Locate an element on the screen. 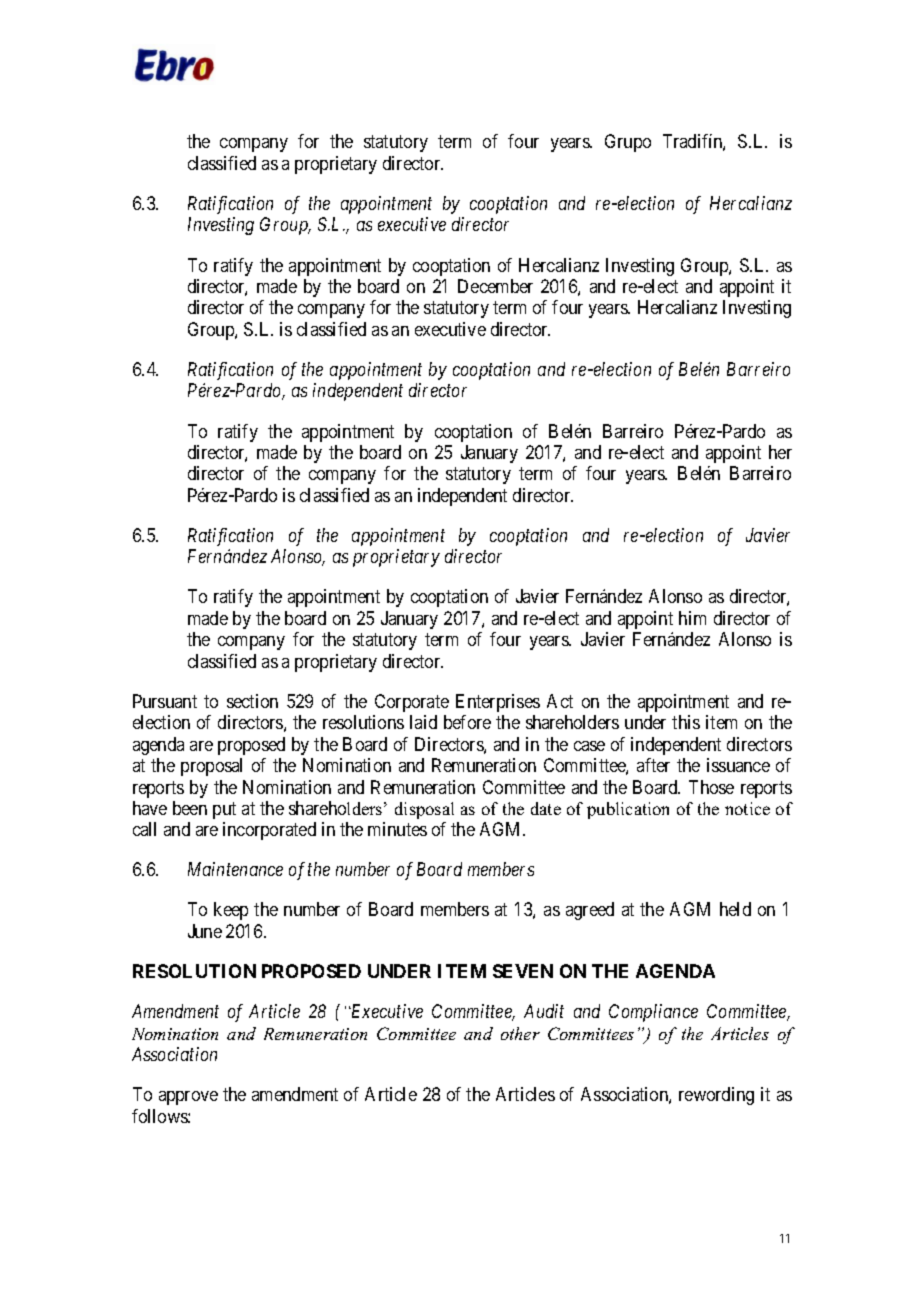  approve is located at coordinates (188, 1098).
